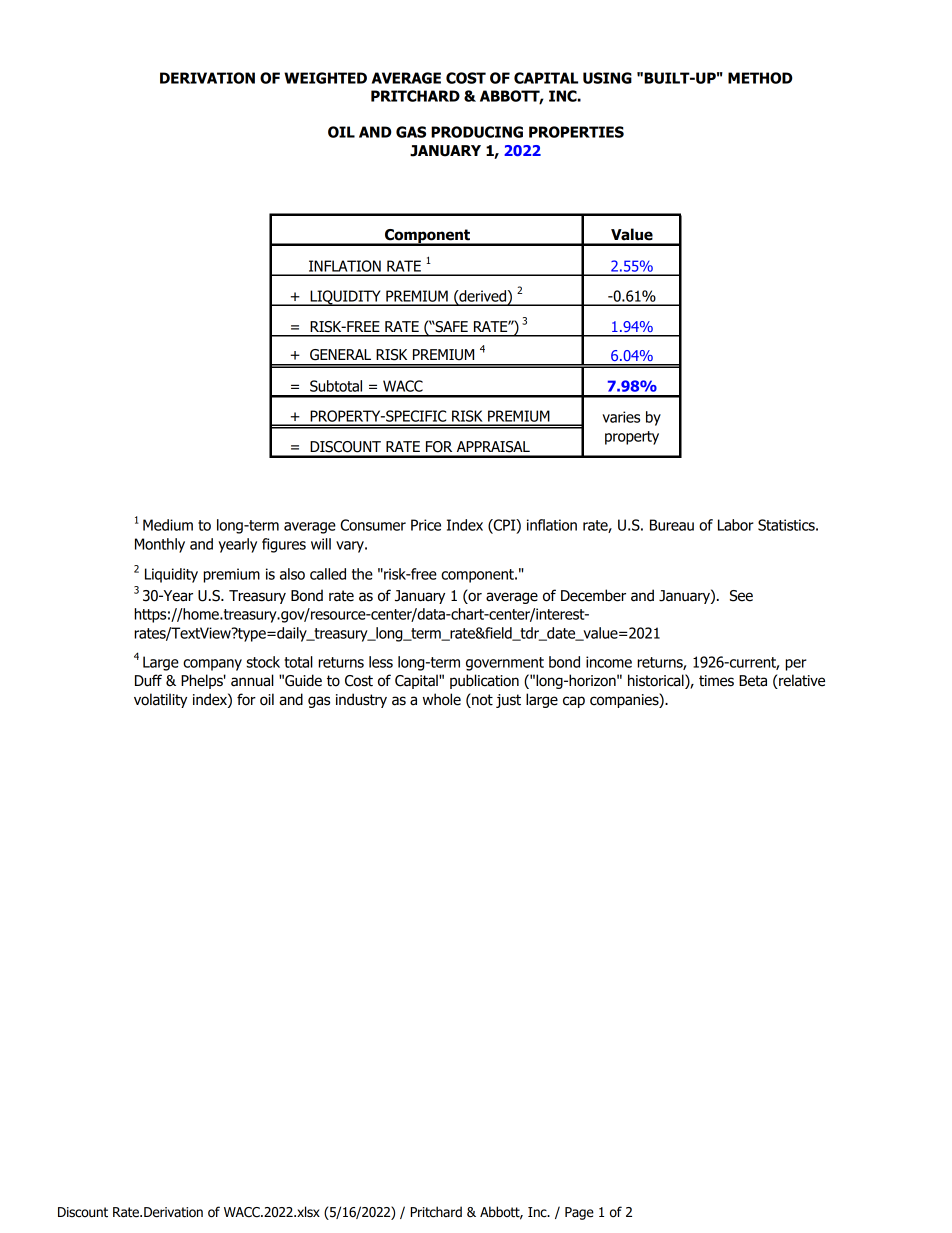 The height and width of the document is (1233, 952). What do you see at coordinates (505, 664) in the document?
I see `government` at bounding box center [505, 664].
